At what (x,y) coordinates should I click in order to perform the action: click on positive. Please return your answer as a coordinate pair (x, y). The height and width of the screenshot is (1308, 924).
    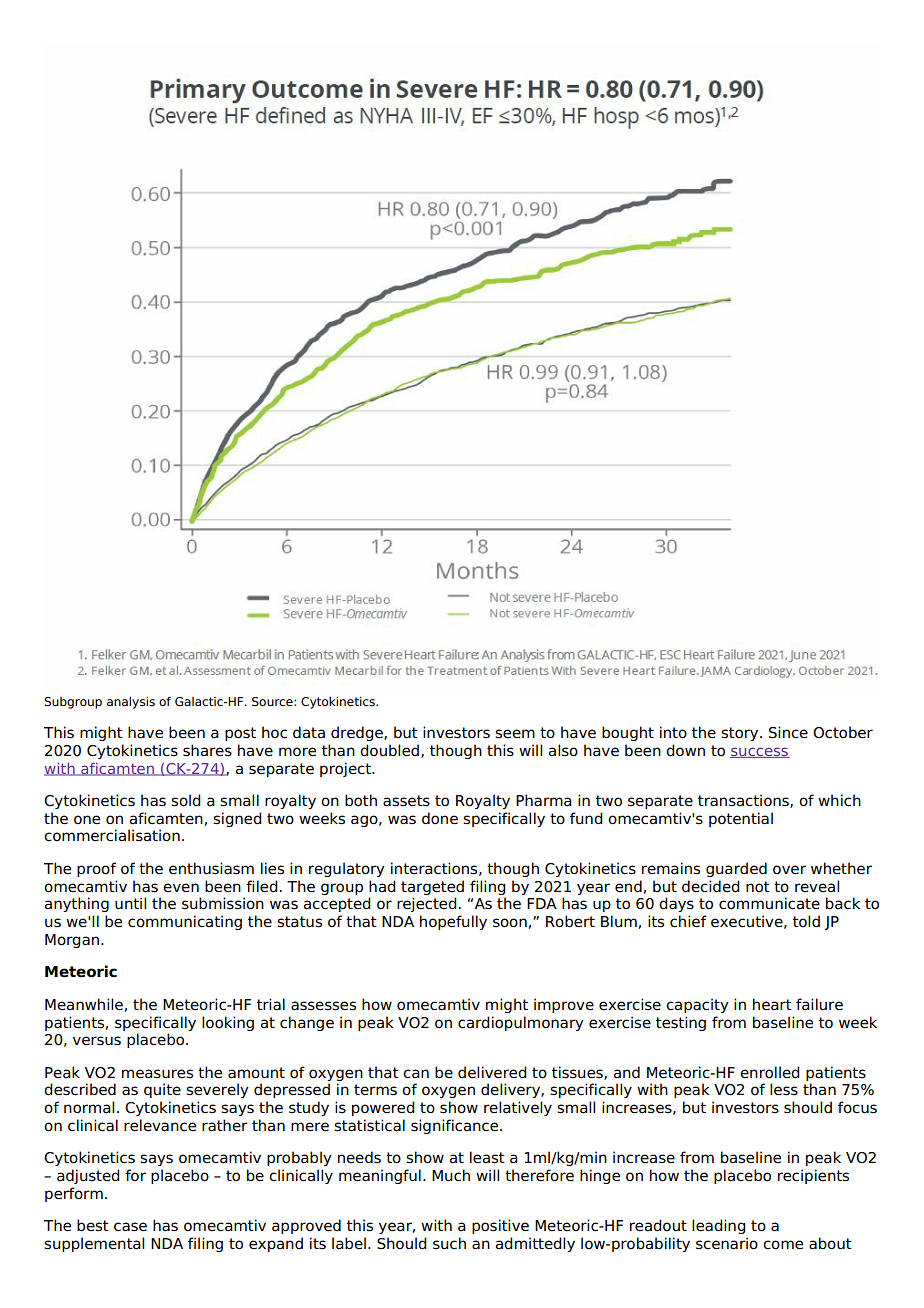
    Looking at the image, I should click on (500, 1226).
